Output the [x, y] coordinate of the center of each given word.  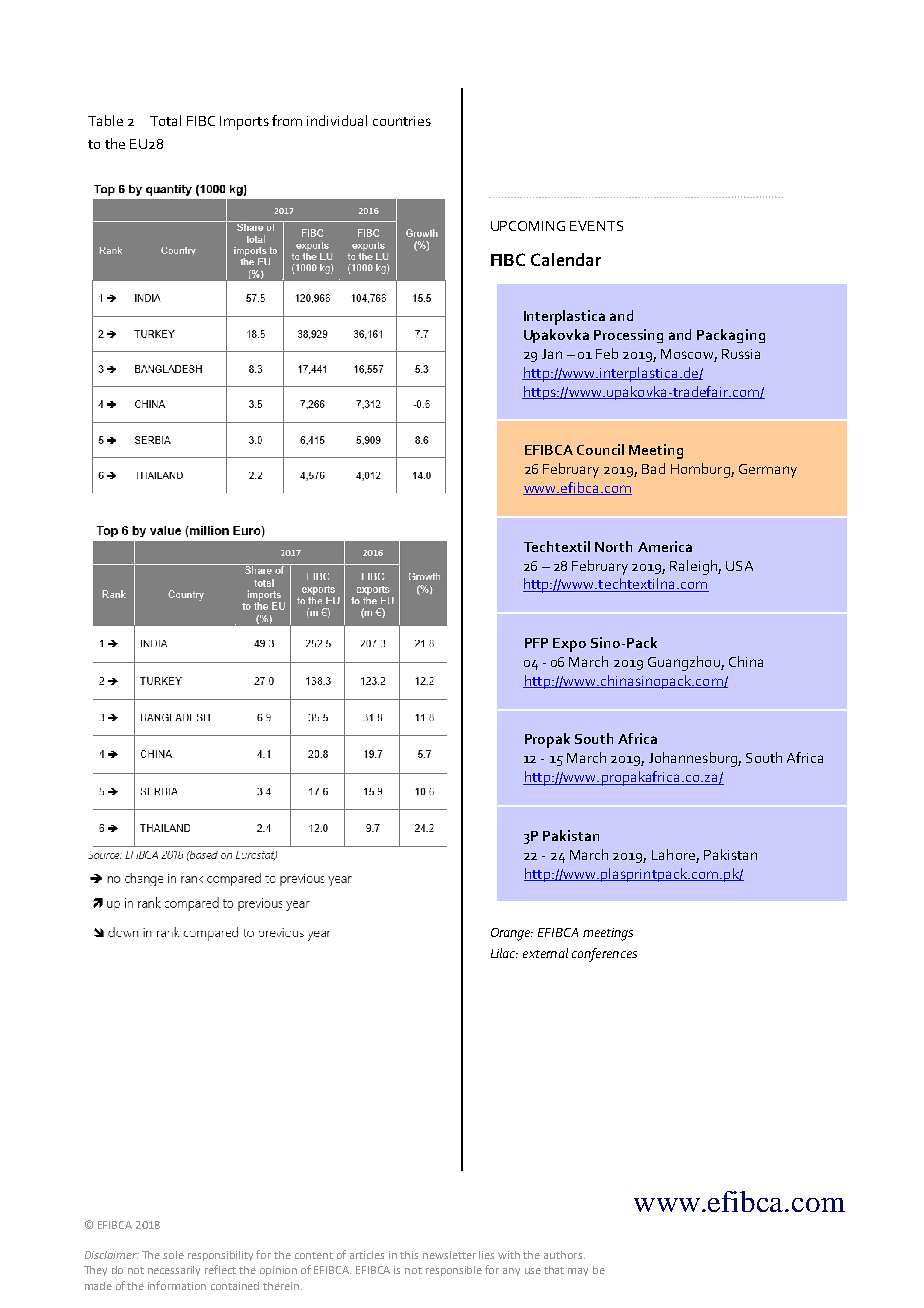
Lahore [673, 854]
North [613, 546]
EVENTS [596, 226]
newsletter [449, 1255]
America [665, 546]
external [545, 953]
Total [165, 120]
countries [402, 121]
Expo [569, 645]
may [578, 1272]
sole [173, 1255]
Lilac [504, 953]
